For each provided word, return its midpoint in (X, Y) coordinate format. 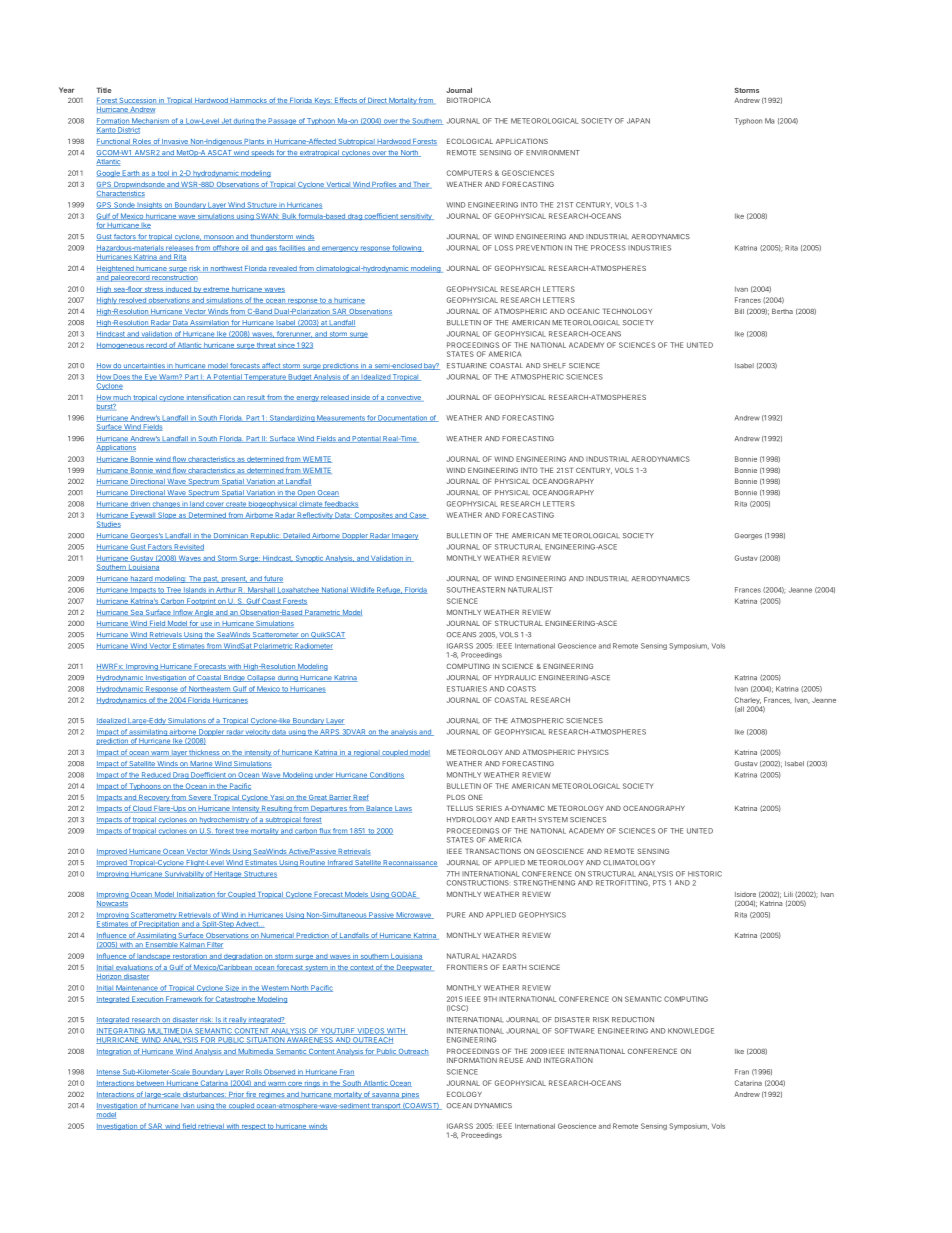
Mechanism (150, 121)
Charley (748, 702)
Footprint (201, 601)
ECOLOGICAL (470, 141)
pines (410, 1096)
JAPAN (638, 121)
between (150, 1084)
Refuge (389, 590)
